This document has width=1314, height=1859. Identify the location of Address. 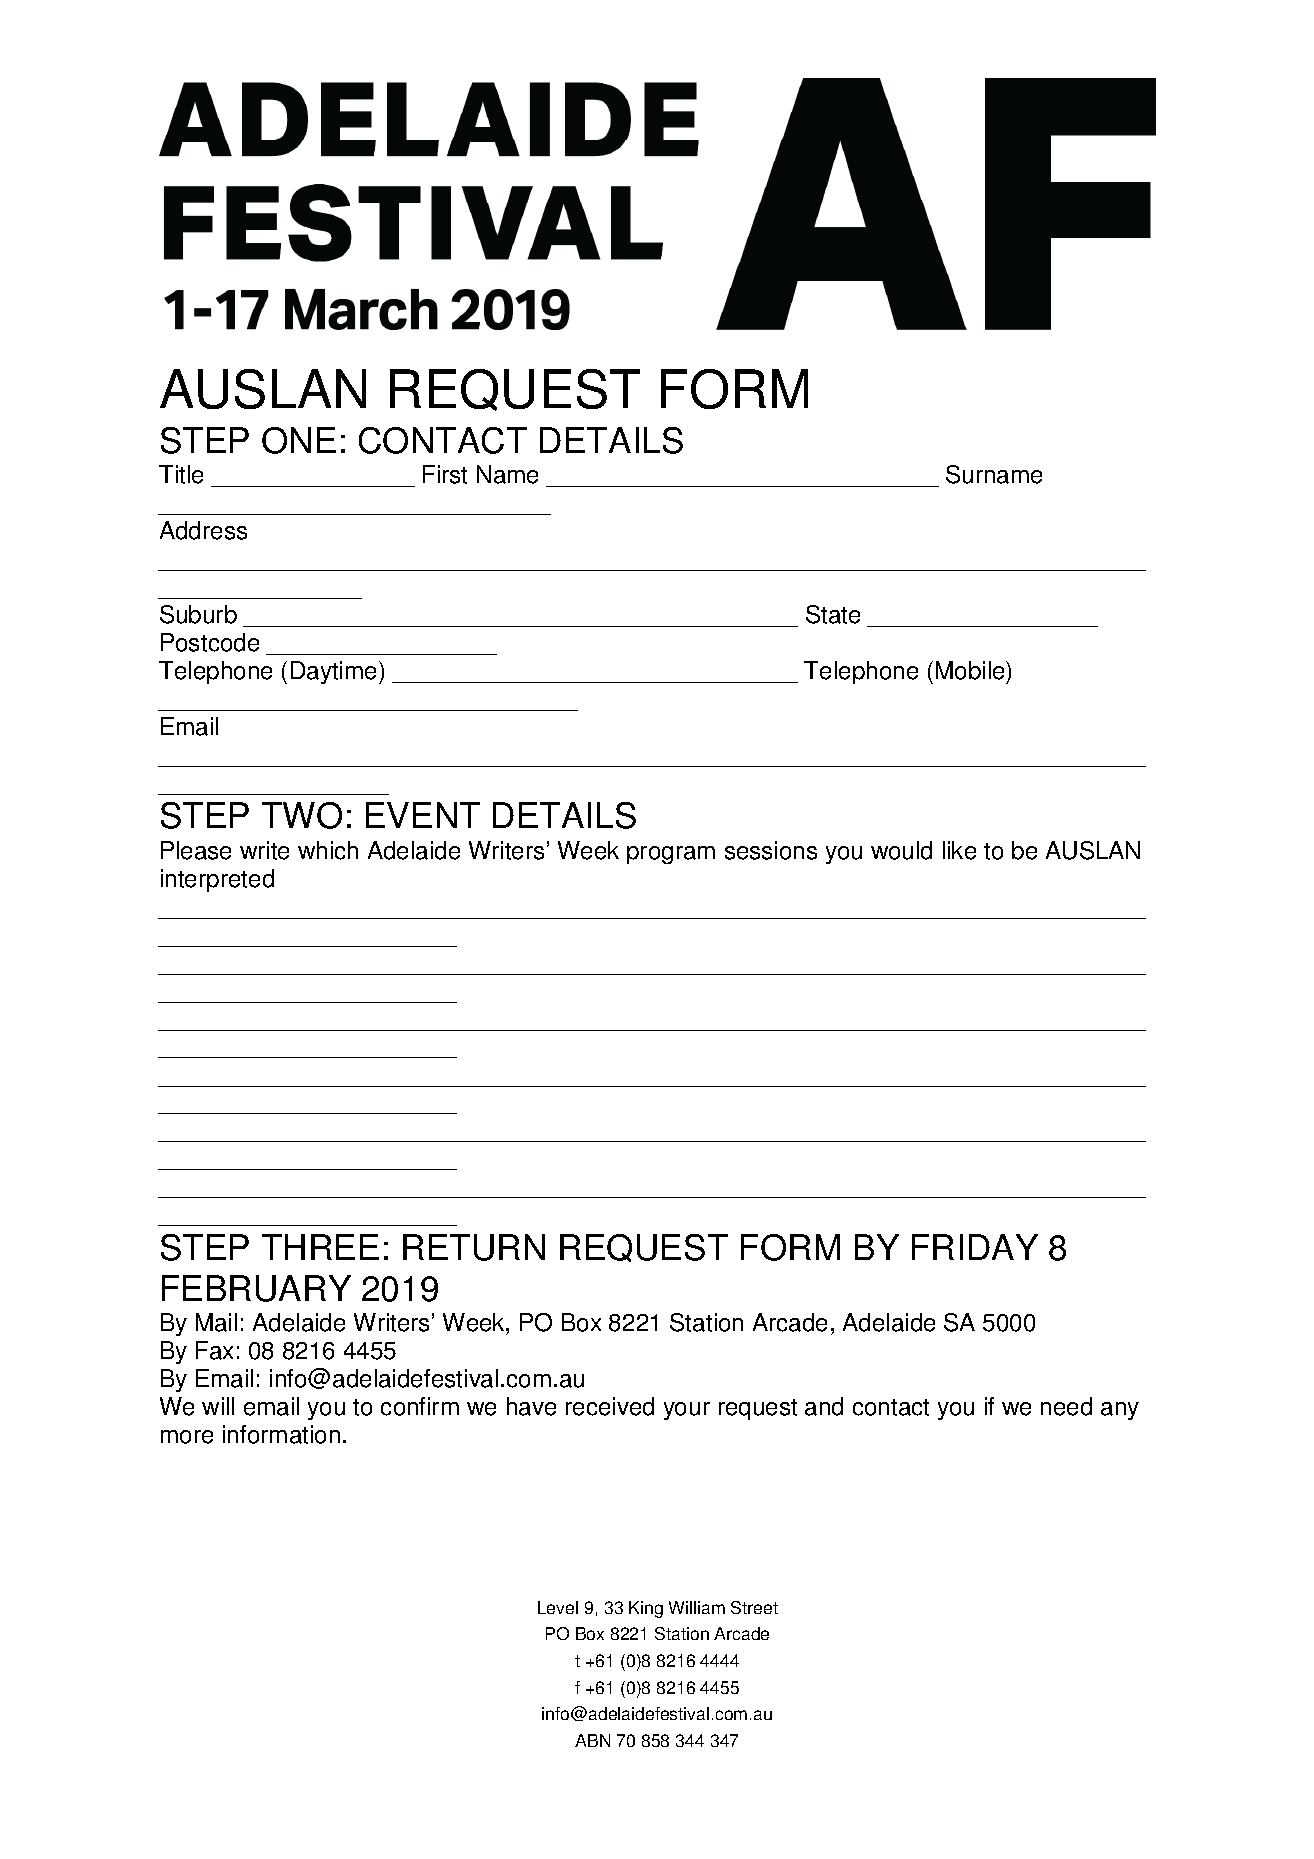
(203, 530).
